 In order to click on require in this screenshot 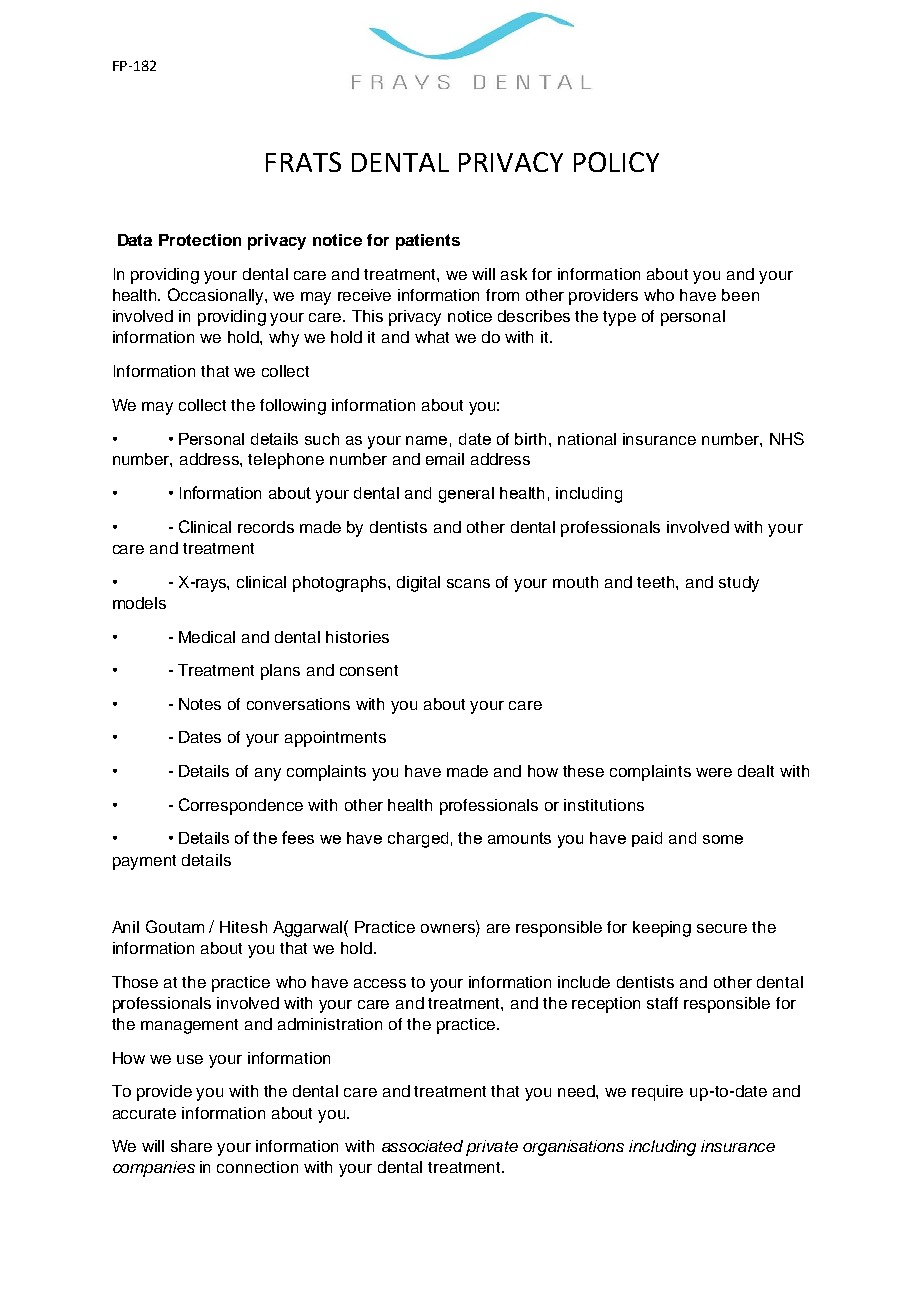, I will do `click(657, 1093)`.
